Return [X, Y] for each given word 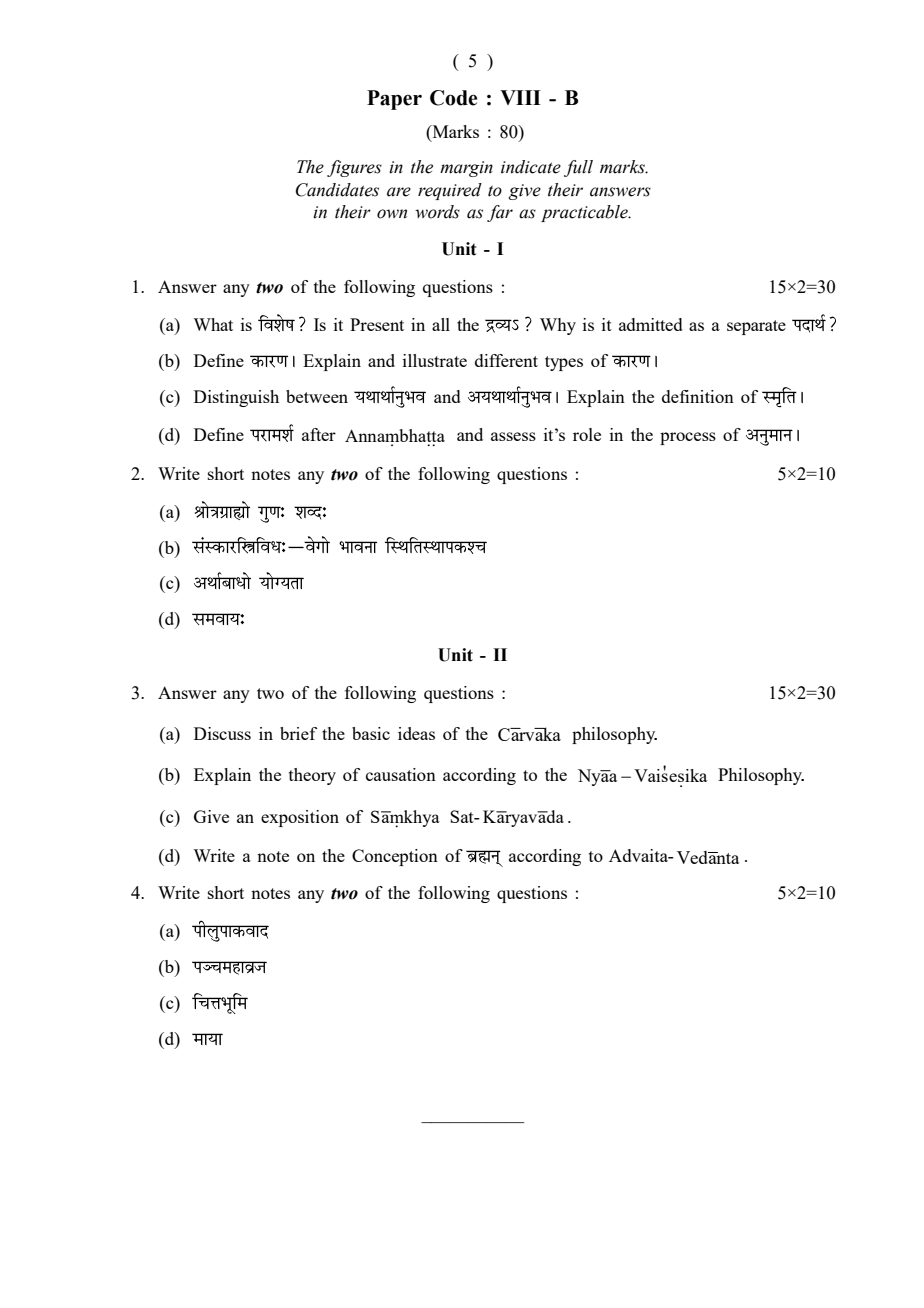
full [578, 168]
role [587, 434]
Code [453, 98]
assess [513, 436]
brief [298, 733]
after [319, 434]
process [688, 438]
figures [354, 168]
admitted [651, 324]
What [213, 324]
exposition [300, 818]
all [441, 324]
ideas [416, 733]
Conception [395, 857]
